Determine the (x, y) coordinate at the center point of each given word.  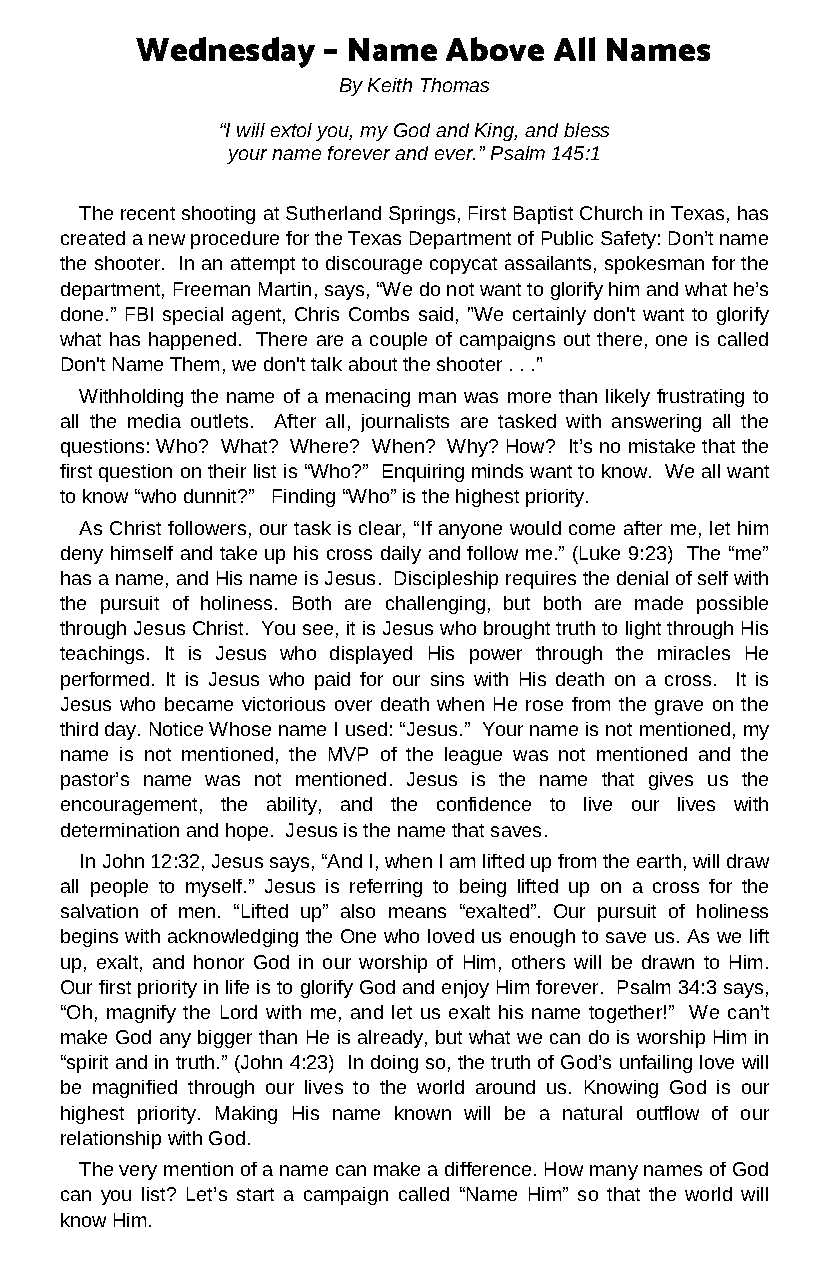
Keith (390, 85)
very (138, 1172)
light (643, 630)
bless (586, 130)
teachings (102, 655)
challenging (435, 605)
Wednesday (225, 52)
